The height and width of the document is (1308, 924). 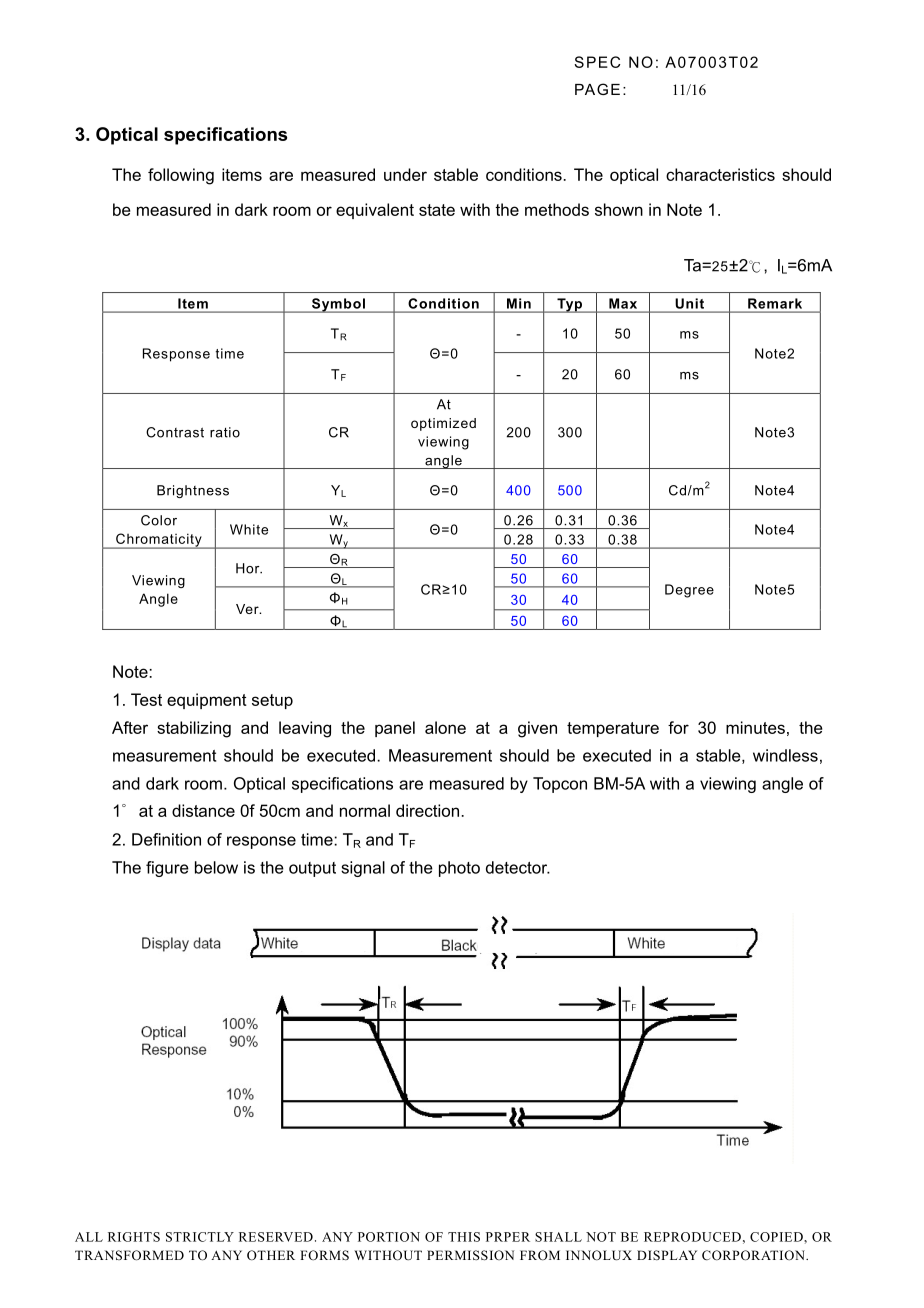 I want to click on following, so click(x=181, y=176).
